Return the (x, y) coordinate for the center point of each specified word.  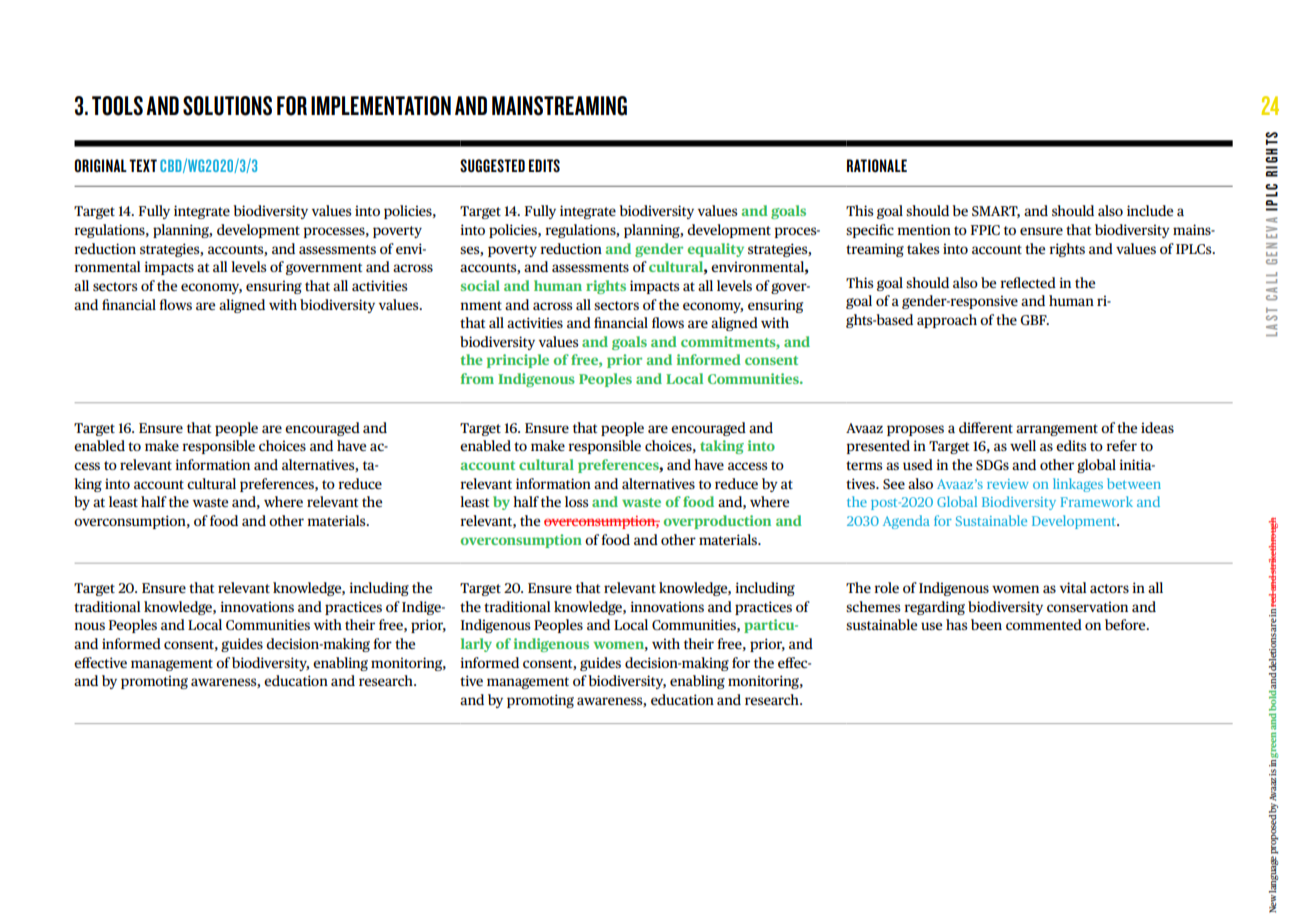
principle (518, 361)
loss (576, 501)
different (986, 427)
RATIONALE (877, 165)
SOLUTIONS (227, 106)
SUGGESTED (492, 165)
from (477, 378)
